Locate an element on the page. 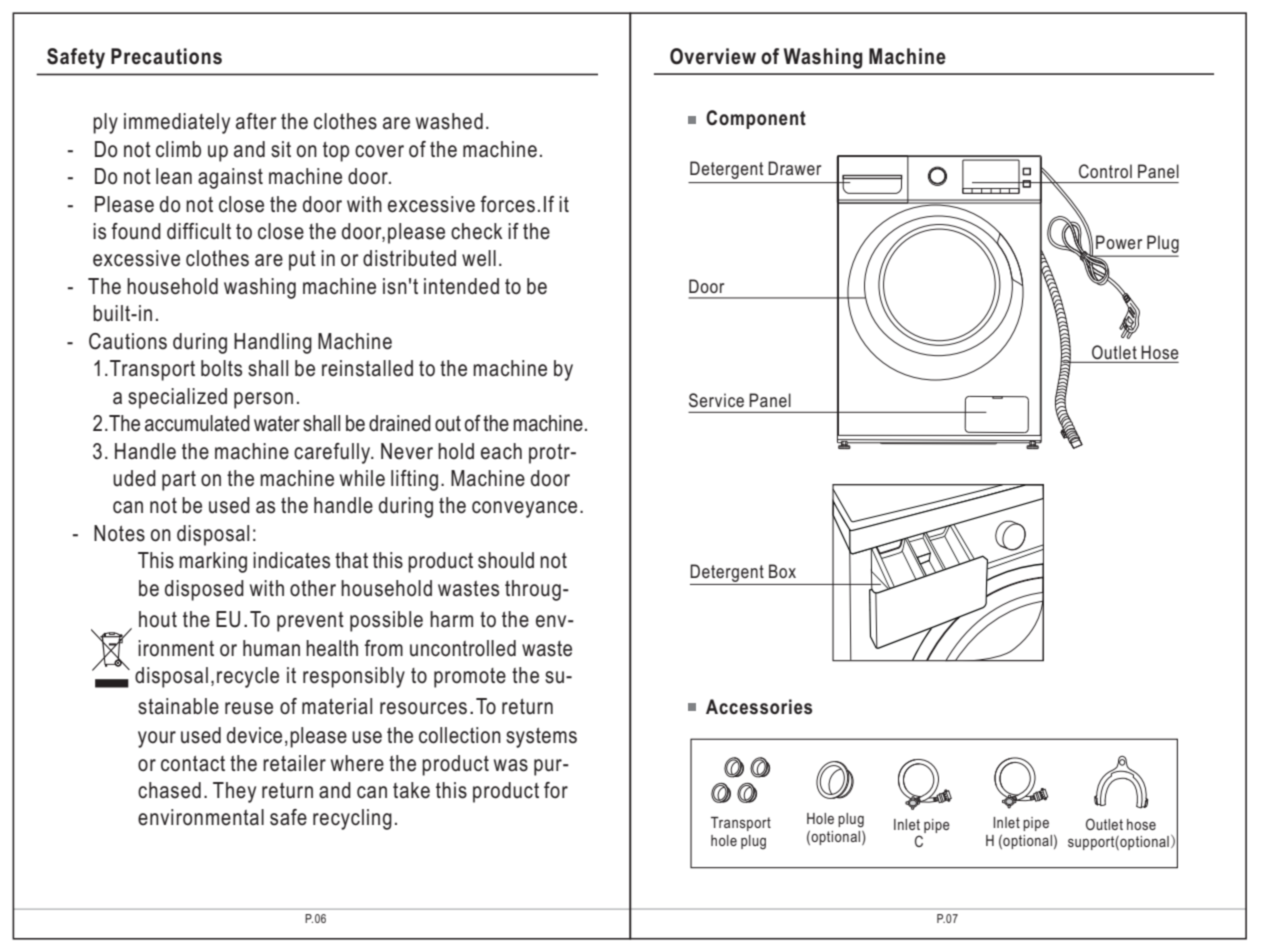  Component is located at coordinates (756, 119).
